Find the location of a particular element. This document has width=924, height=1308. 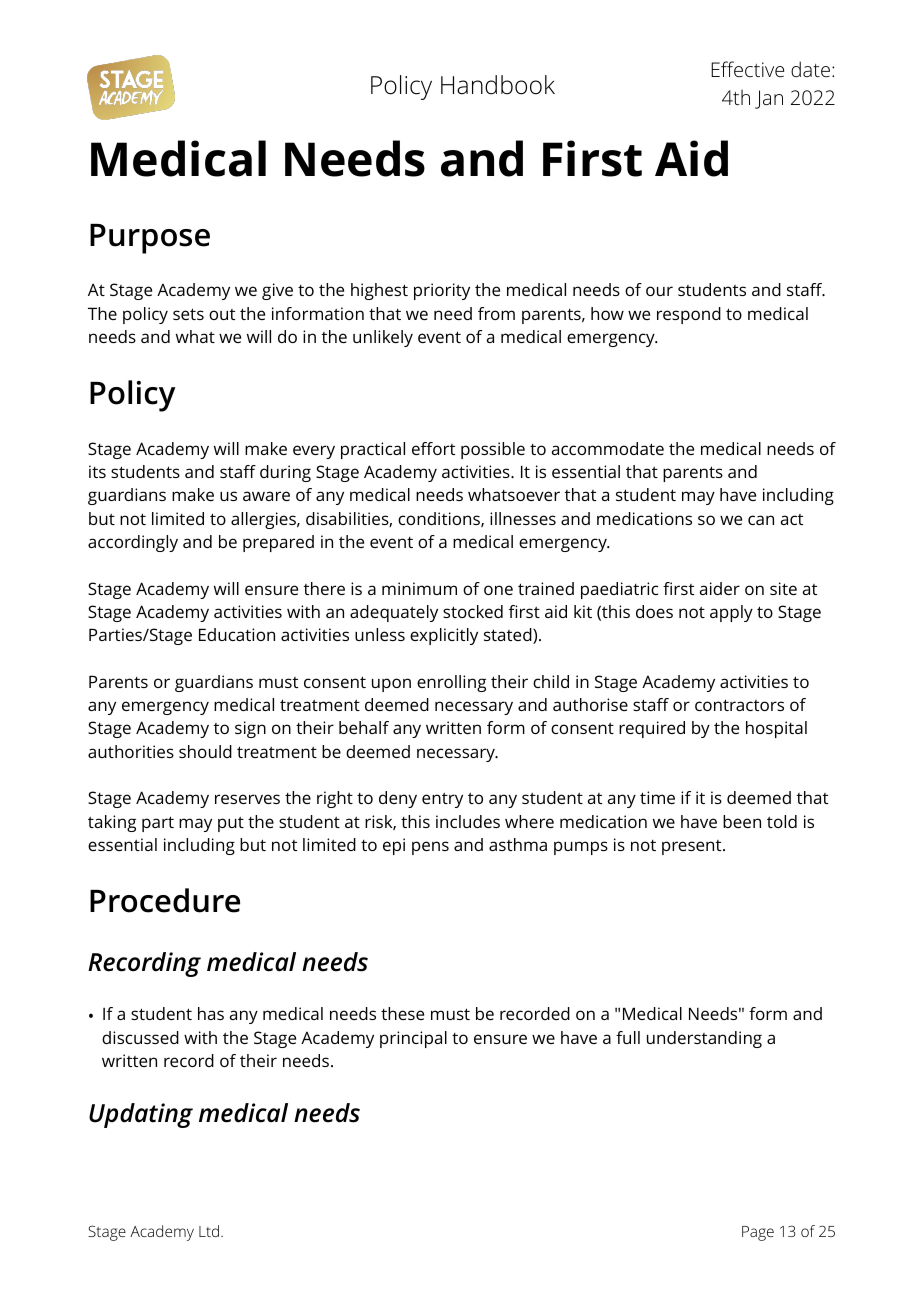

these is located at coordinates (402, 1013).
